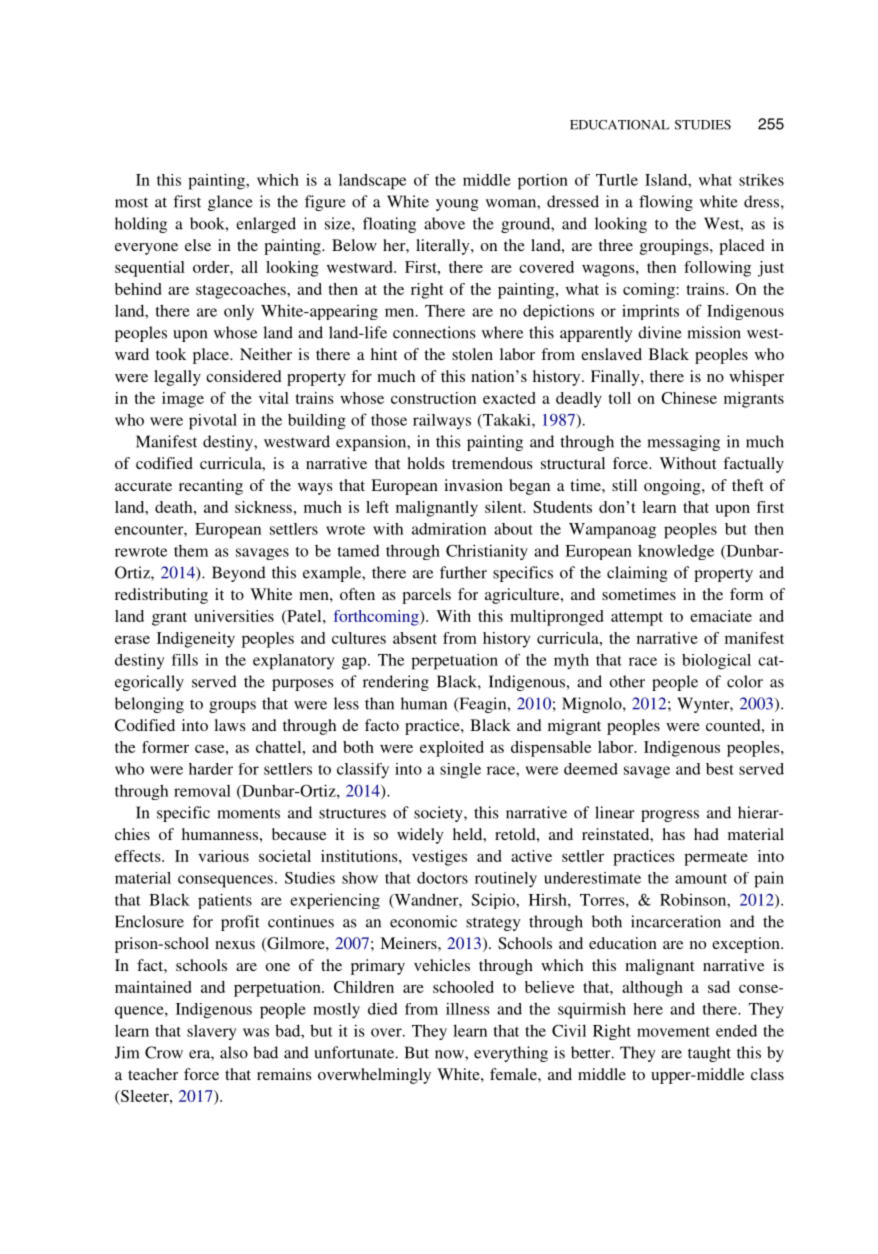 This page has width=878, height=1254. I want to click on slavery, so click(211, 1032).
